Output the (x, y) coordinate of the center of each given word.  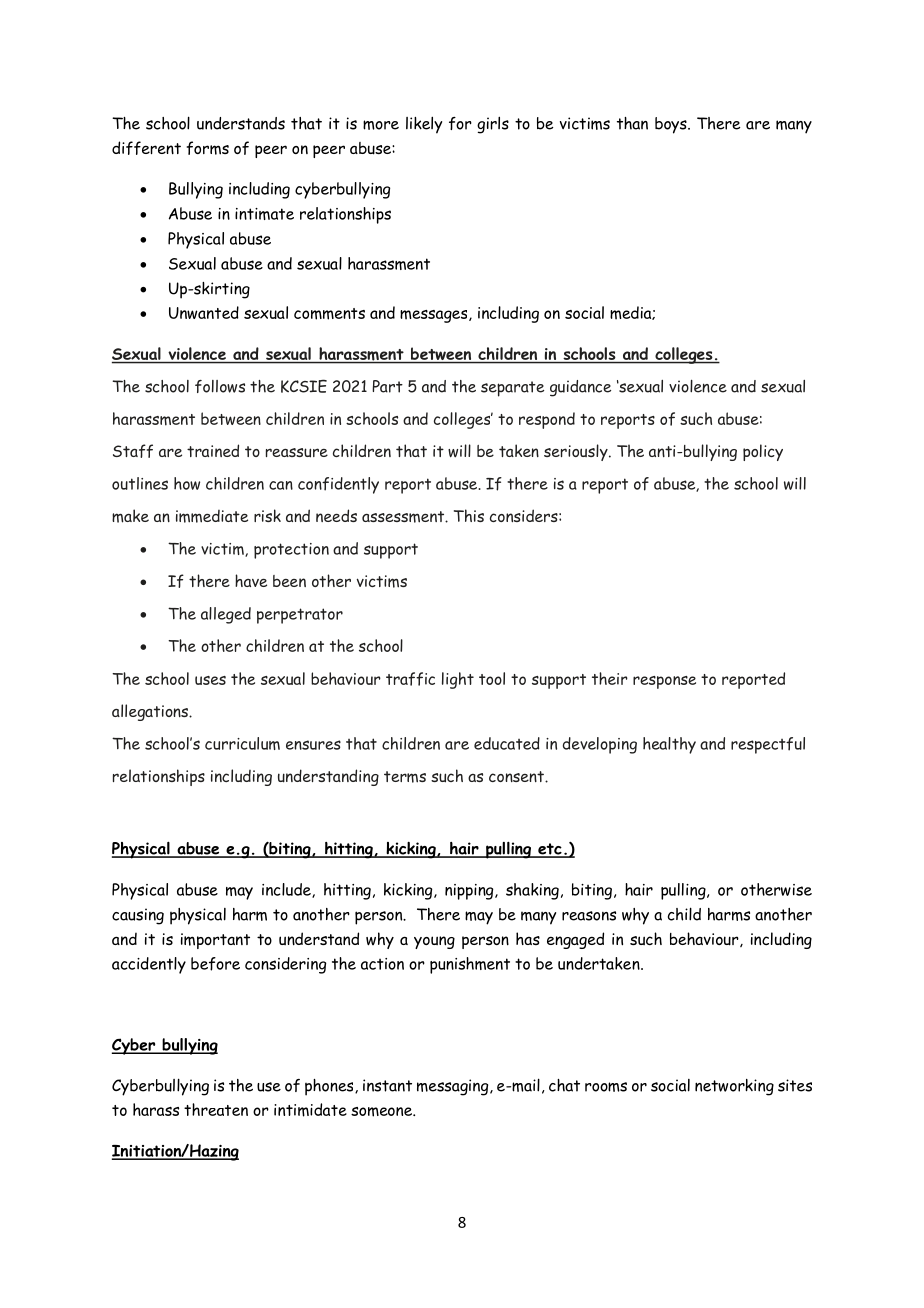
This (469, 515)
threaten (216, 1109)
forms (208, 148)
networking (734, 1087)
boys (672, 125)
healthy (669, 745)
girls (493, 125)
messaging (454, 1087)
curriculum (242, 743)
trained (213, 450)
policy (763, 452)
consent (517, 776)
